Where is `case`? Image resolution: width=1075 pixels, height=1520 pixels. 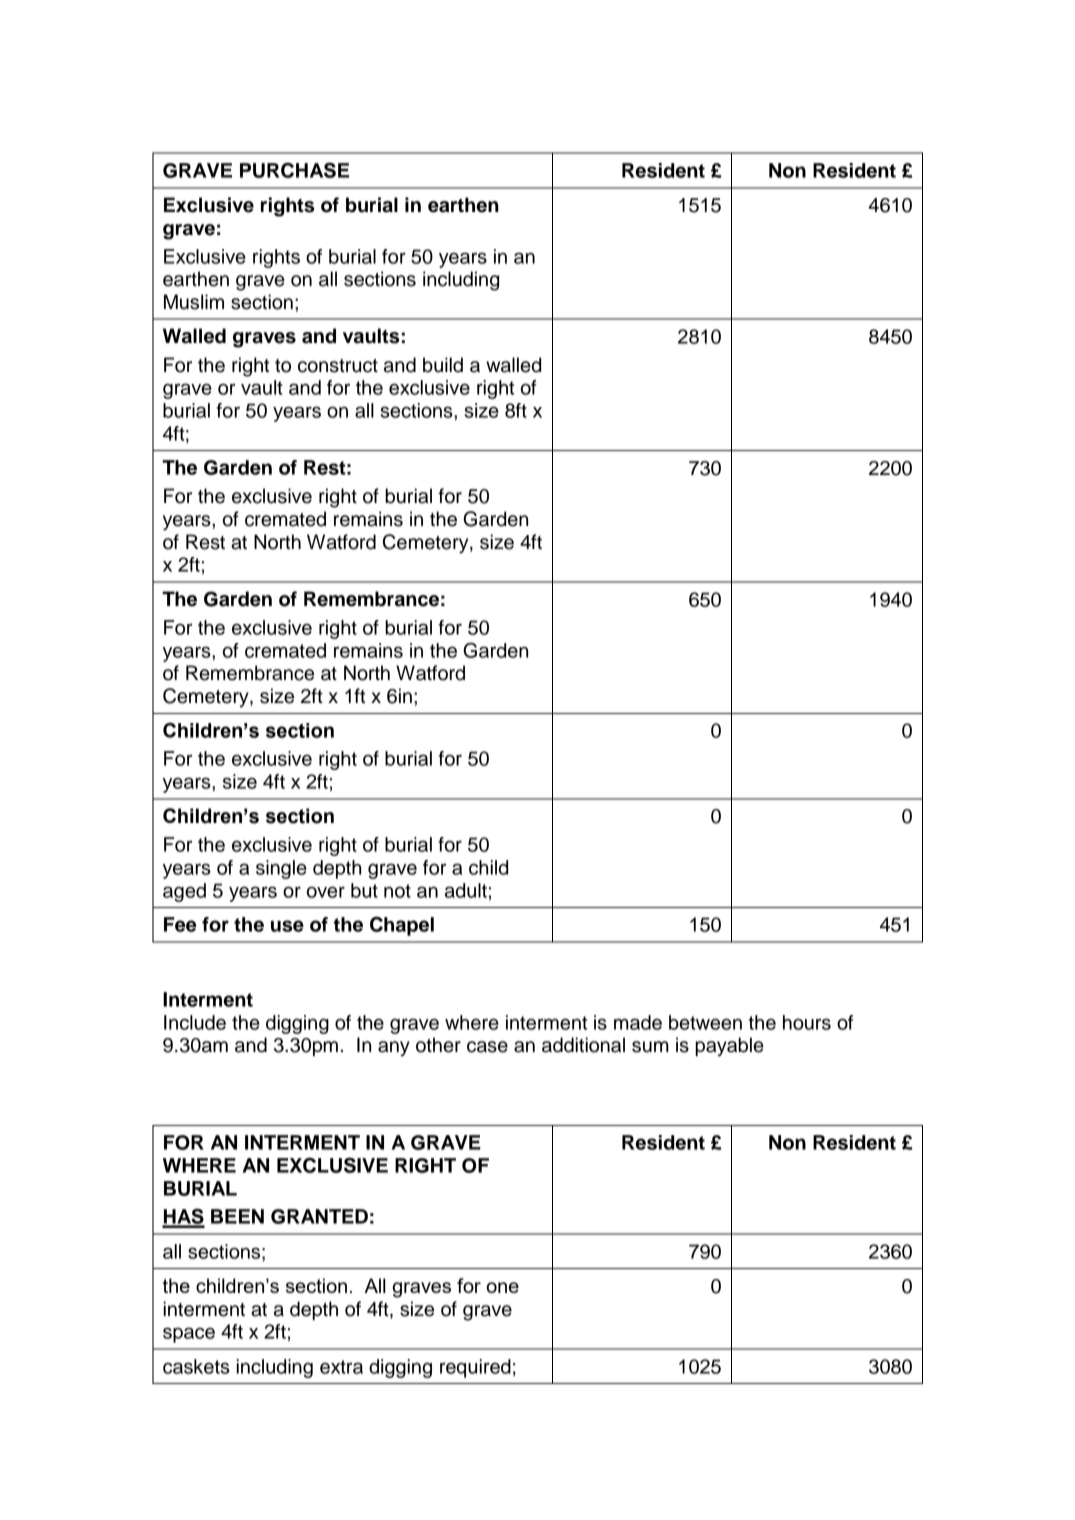 case is located at coordinates (487, 1047).
